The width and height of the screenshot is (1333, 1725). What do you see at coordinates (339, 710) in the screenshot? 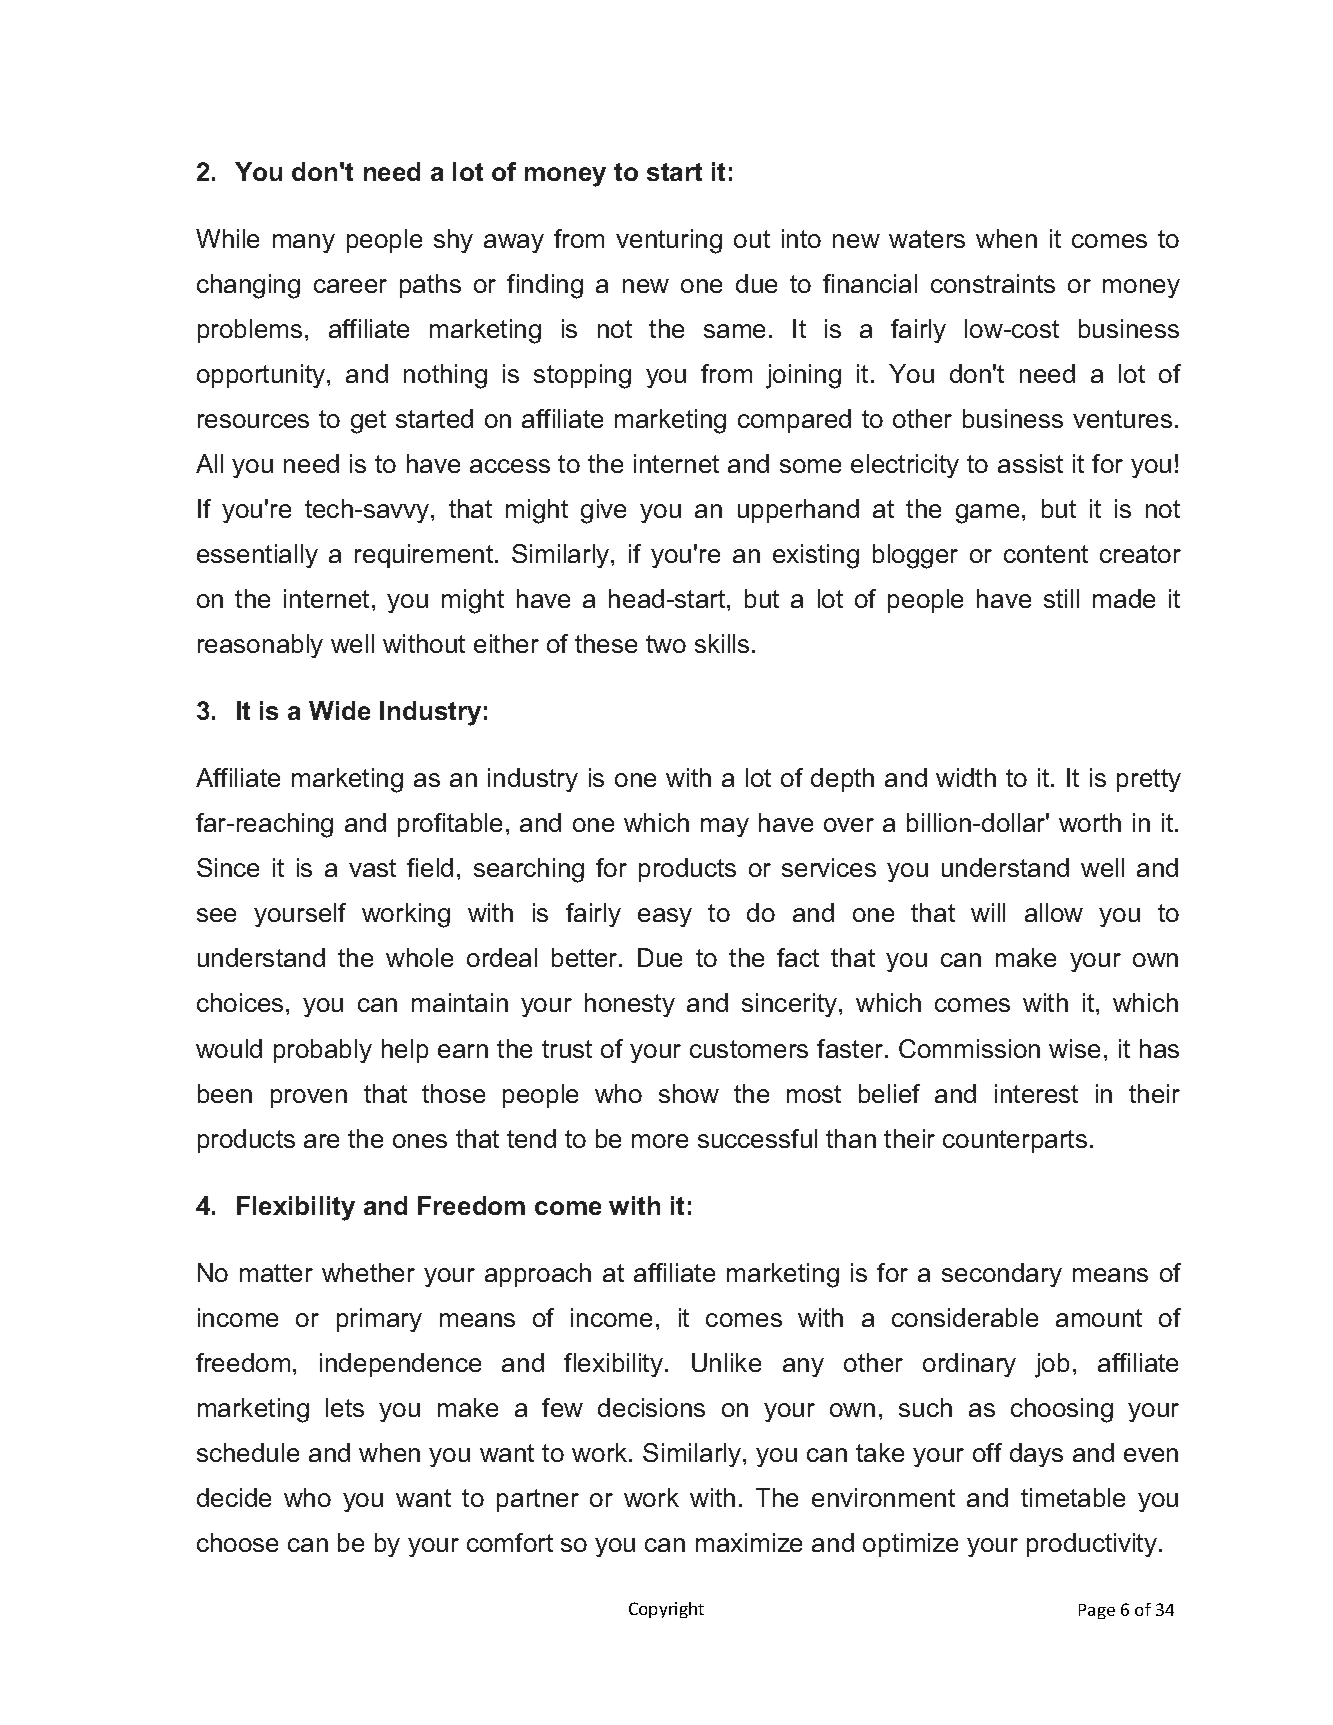
I see `Wide` at bounding box center [339, 710].
